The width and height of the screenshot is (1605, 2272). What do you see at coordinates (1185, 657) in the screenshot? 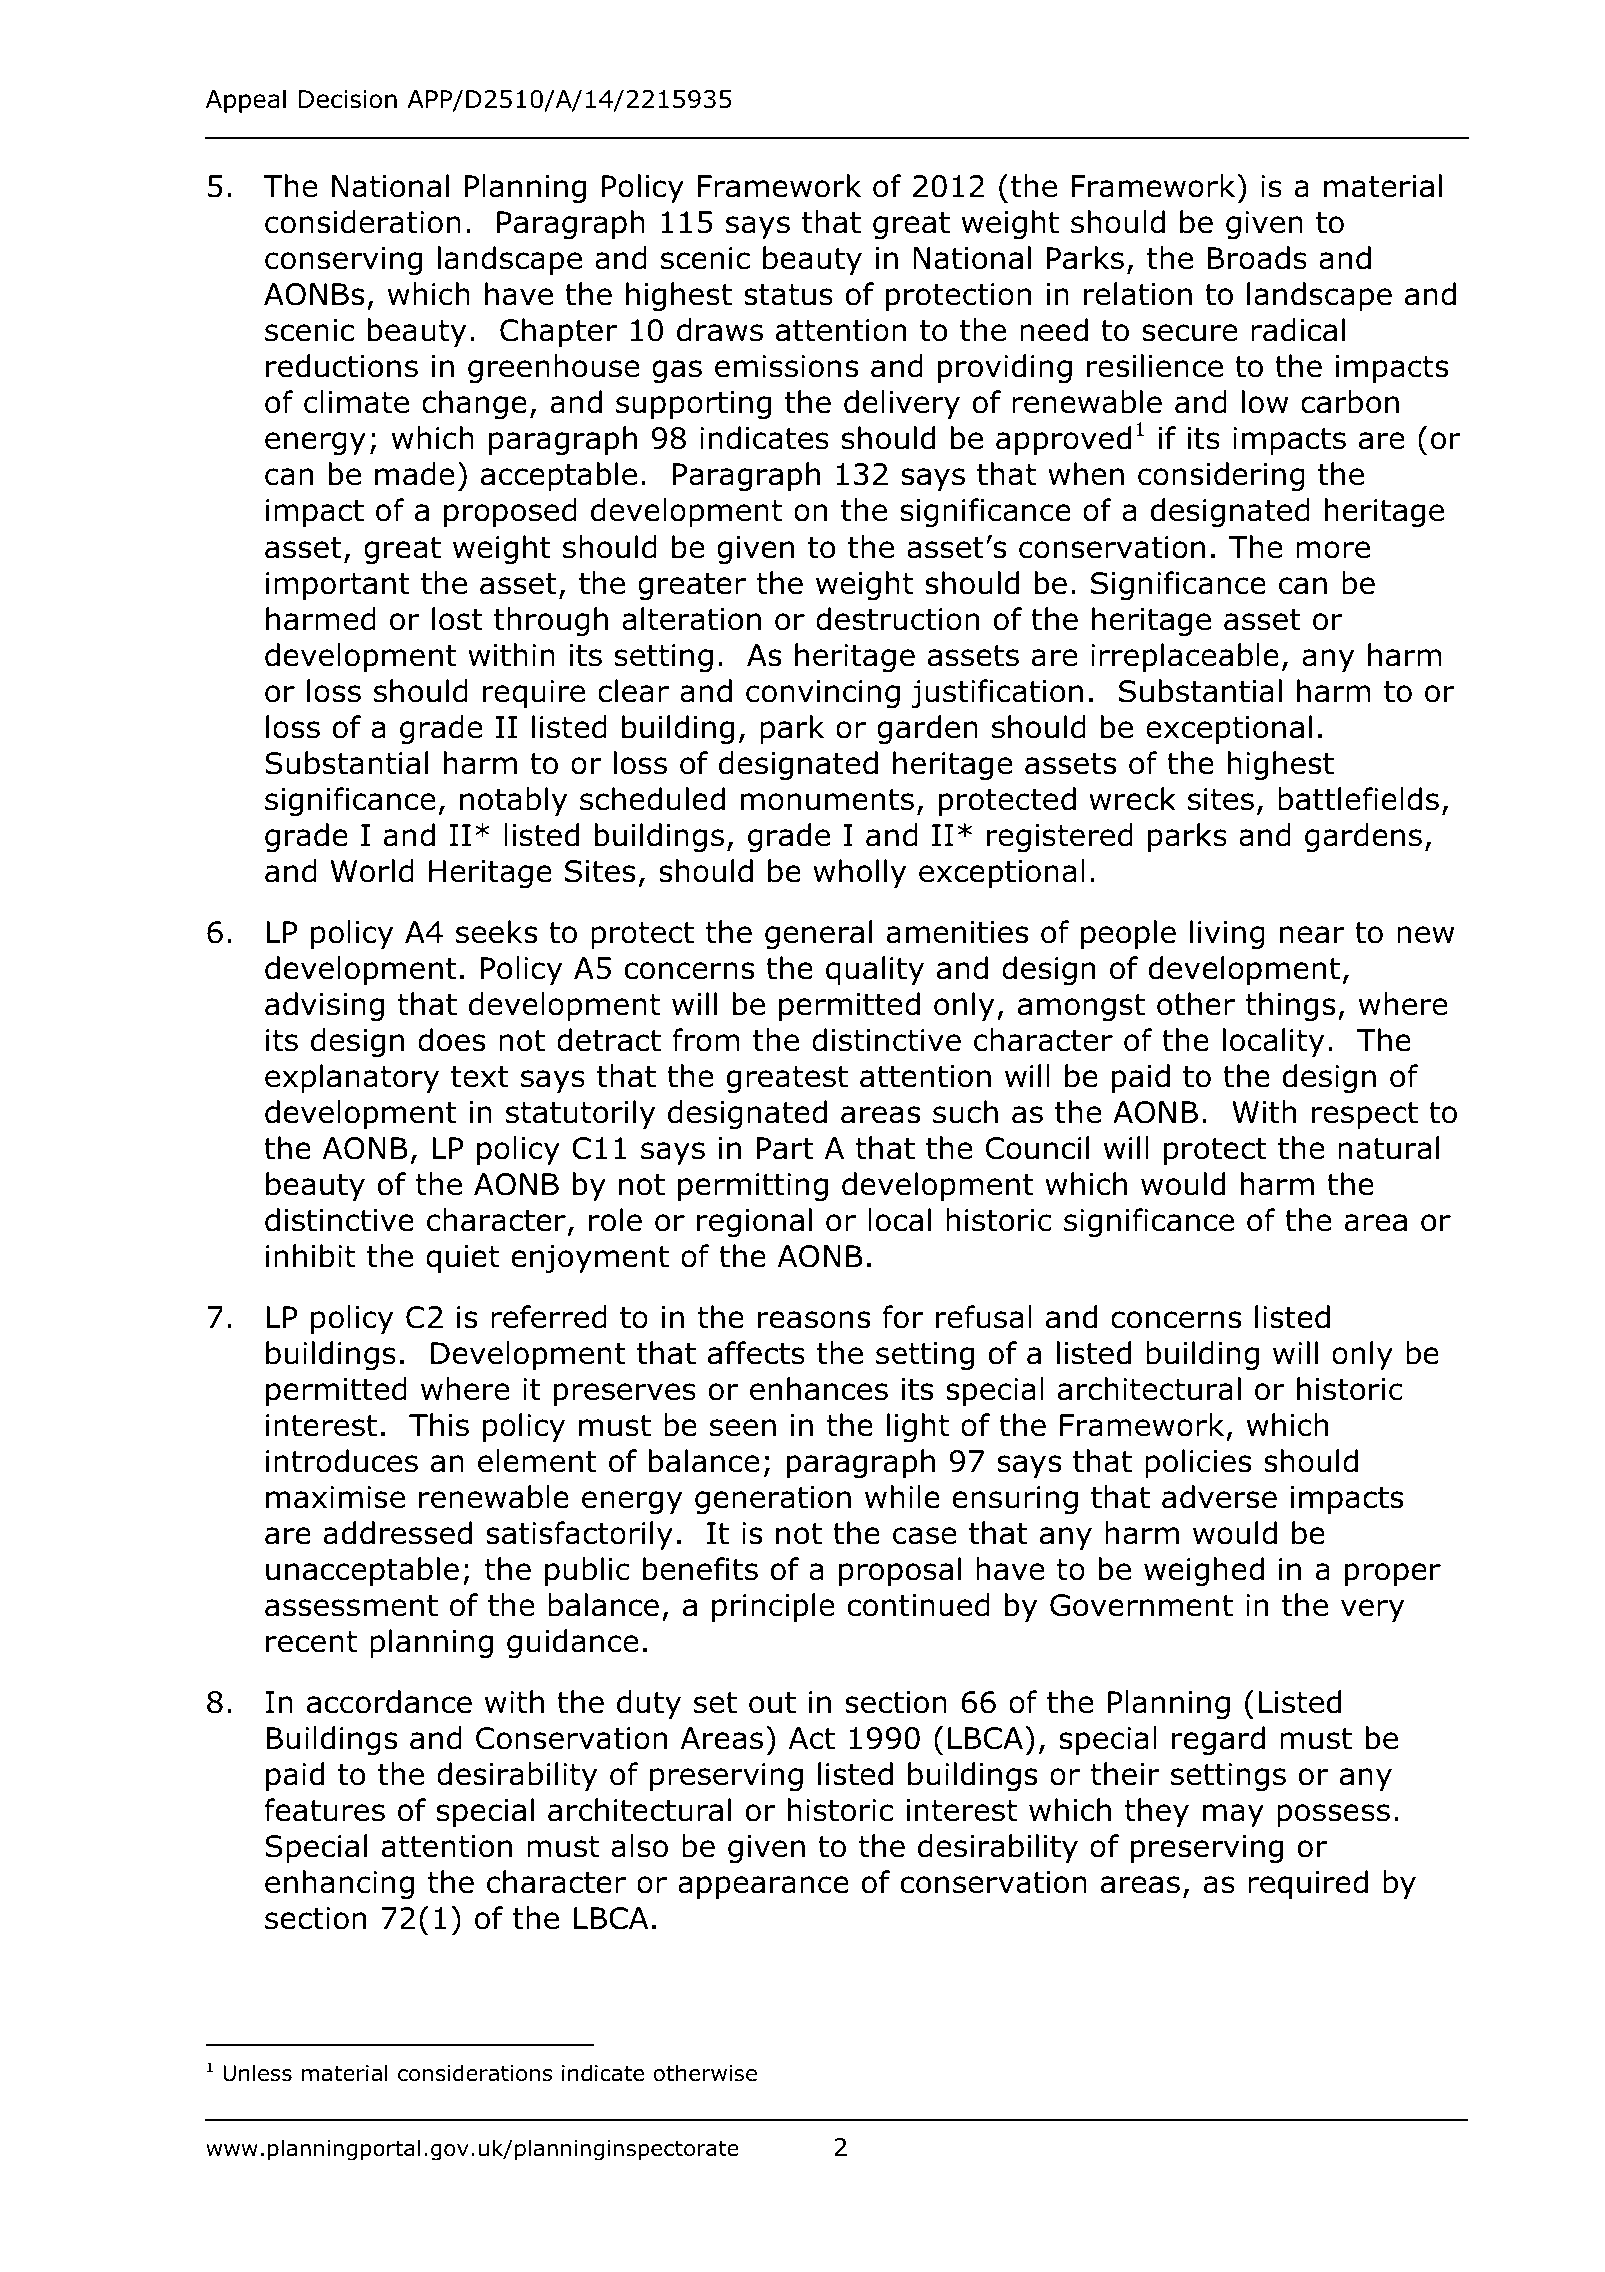
I see `irreplaceable` at bounding box center [1185, 657].
